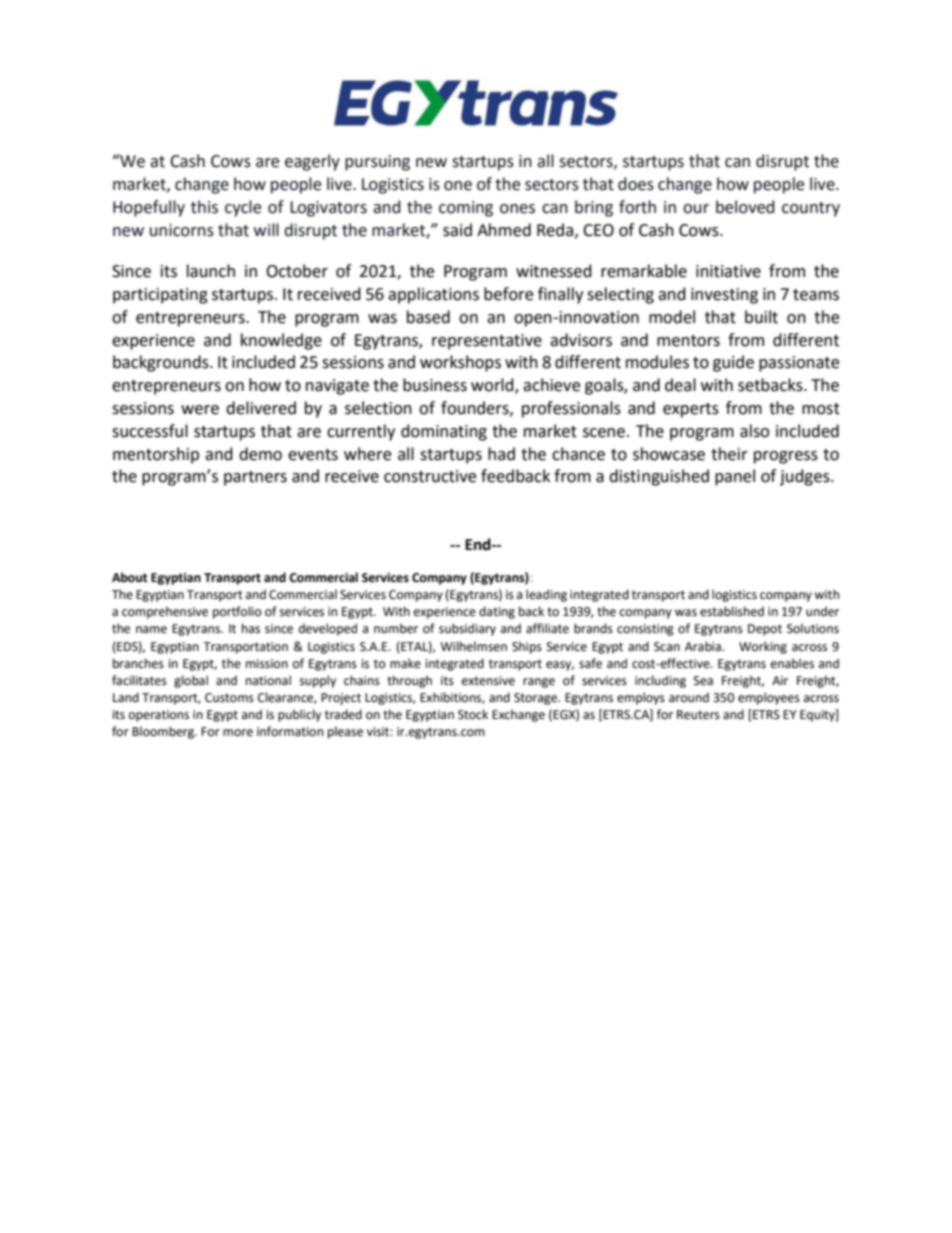  I want to click on based, so click(428, 317).
